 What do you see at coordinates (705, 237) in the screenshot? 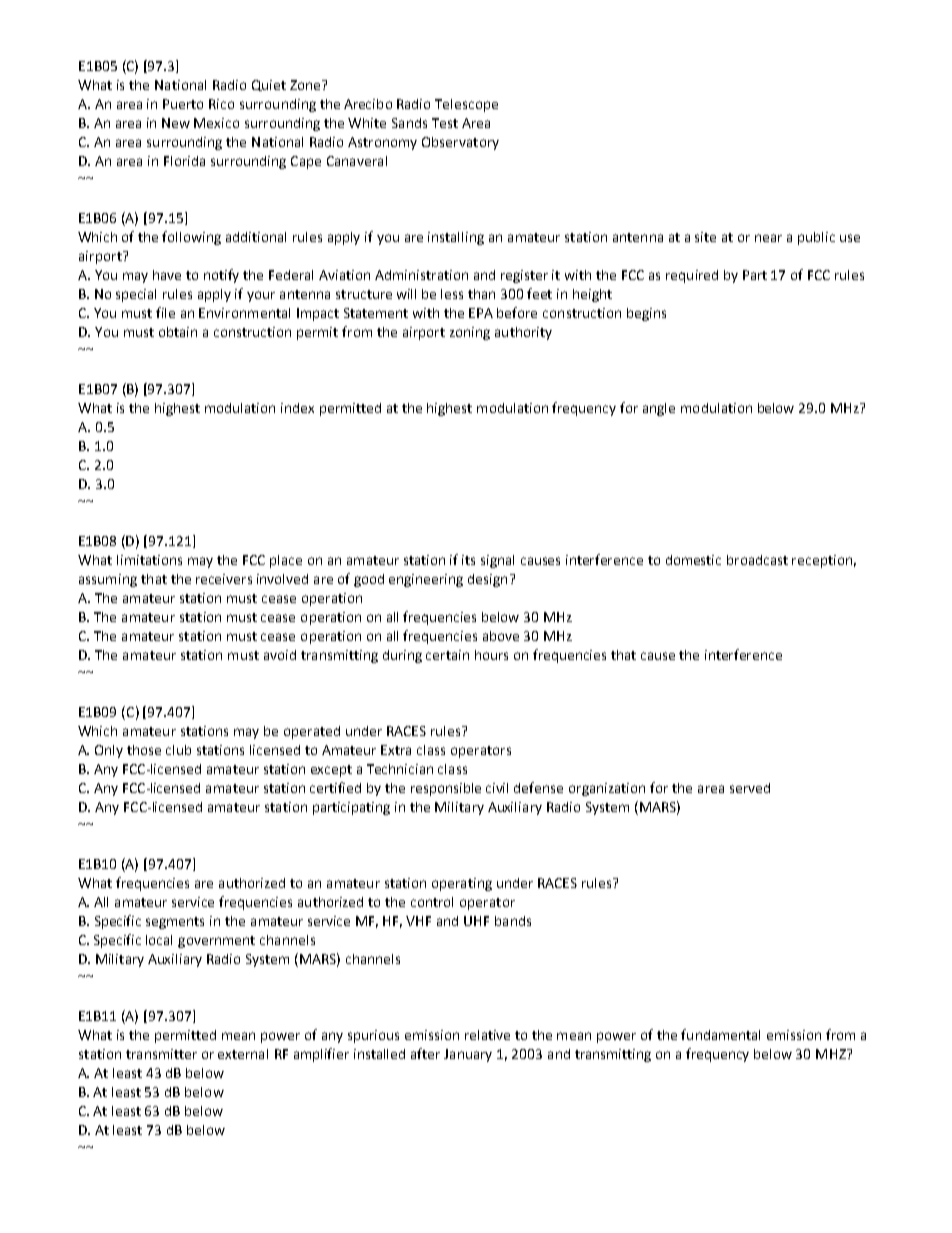
I see `site` at bounding box center [705, 237].
